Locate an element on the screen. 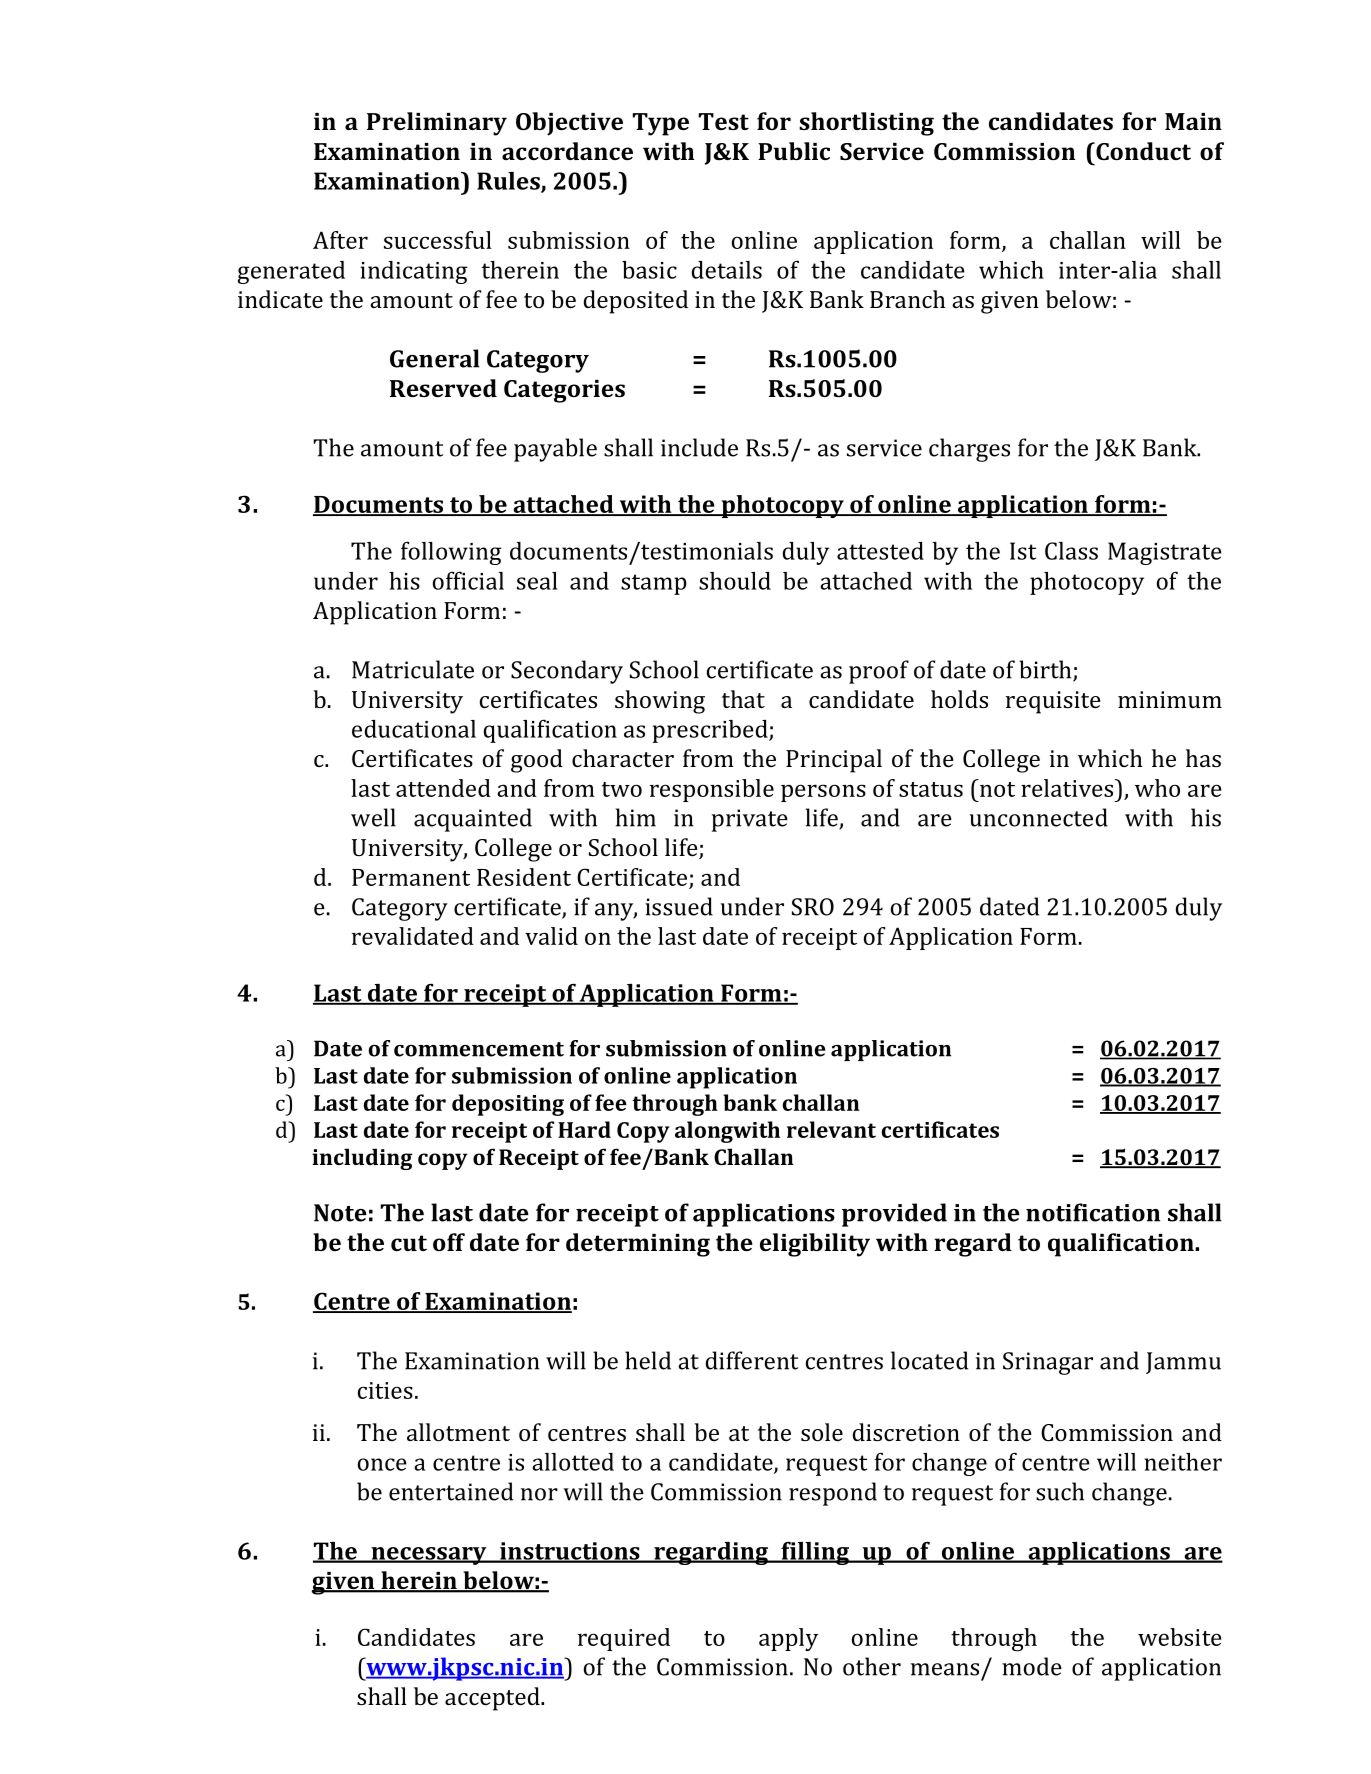  apply is located at coordinates (788, 1639).
